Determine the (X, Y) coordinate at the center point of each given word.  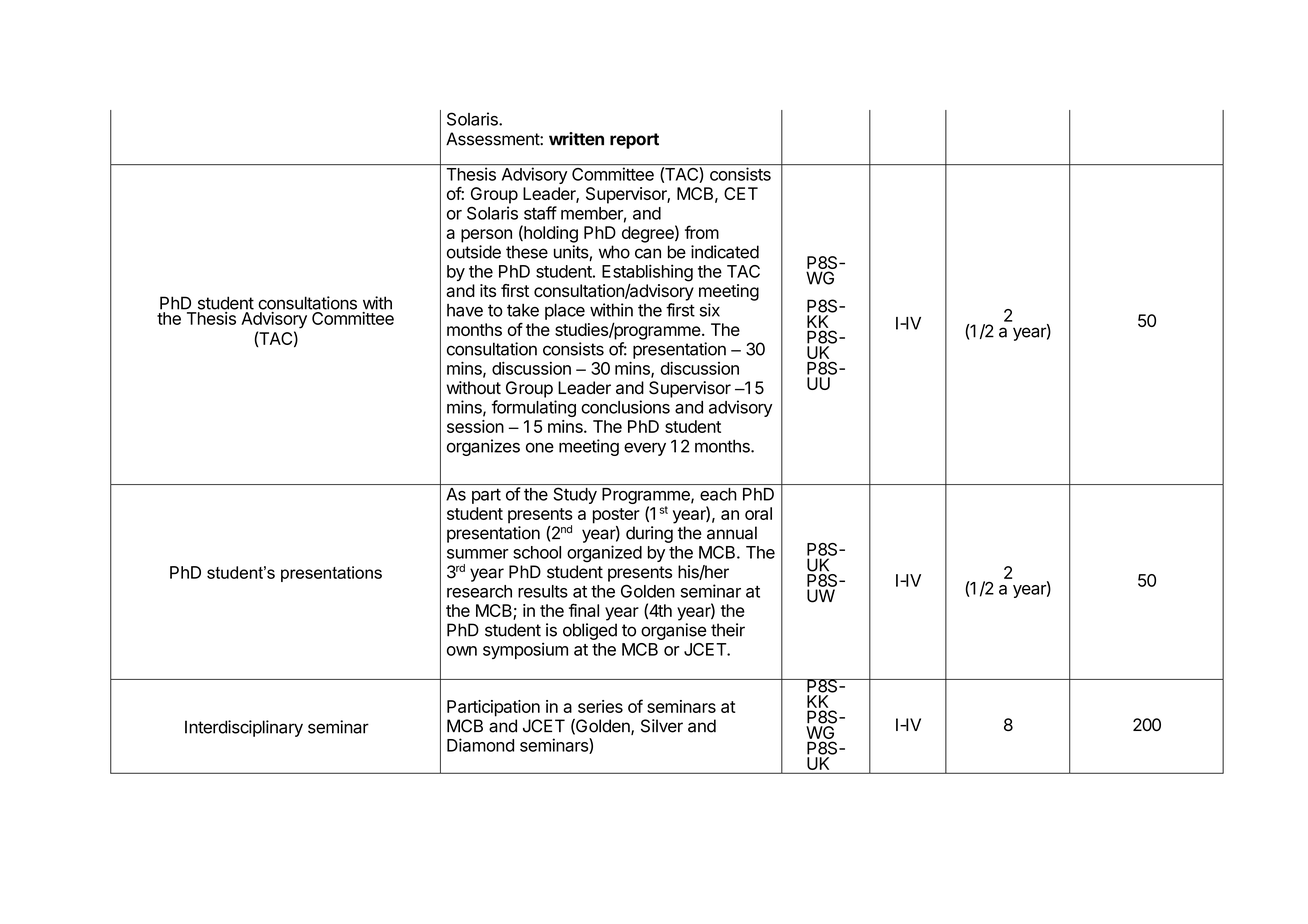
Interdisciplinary (244, 728)
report (634, 141)
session (475, 426)
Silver (662, 726)
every (645, 449)
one (540, 448)
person (486, 236)
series (600, 706)
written (576, 139)
